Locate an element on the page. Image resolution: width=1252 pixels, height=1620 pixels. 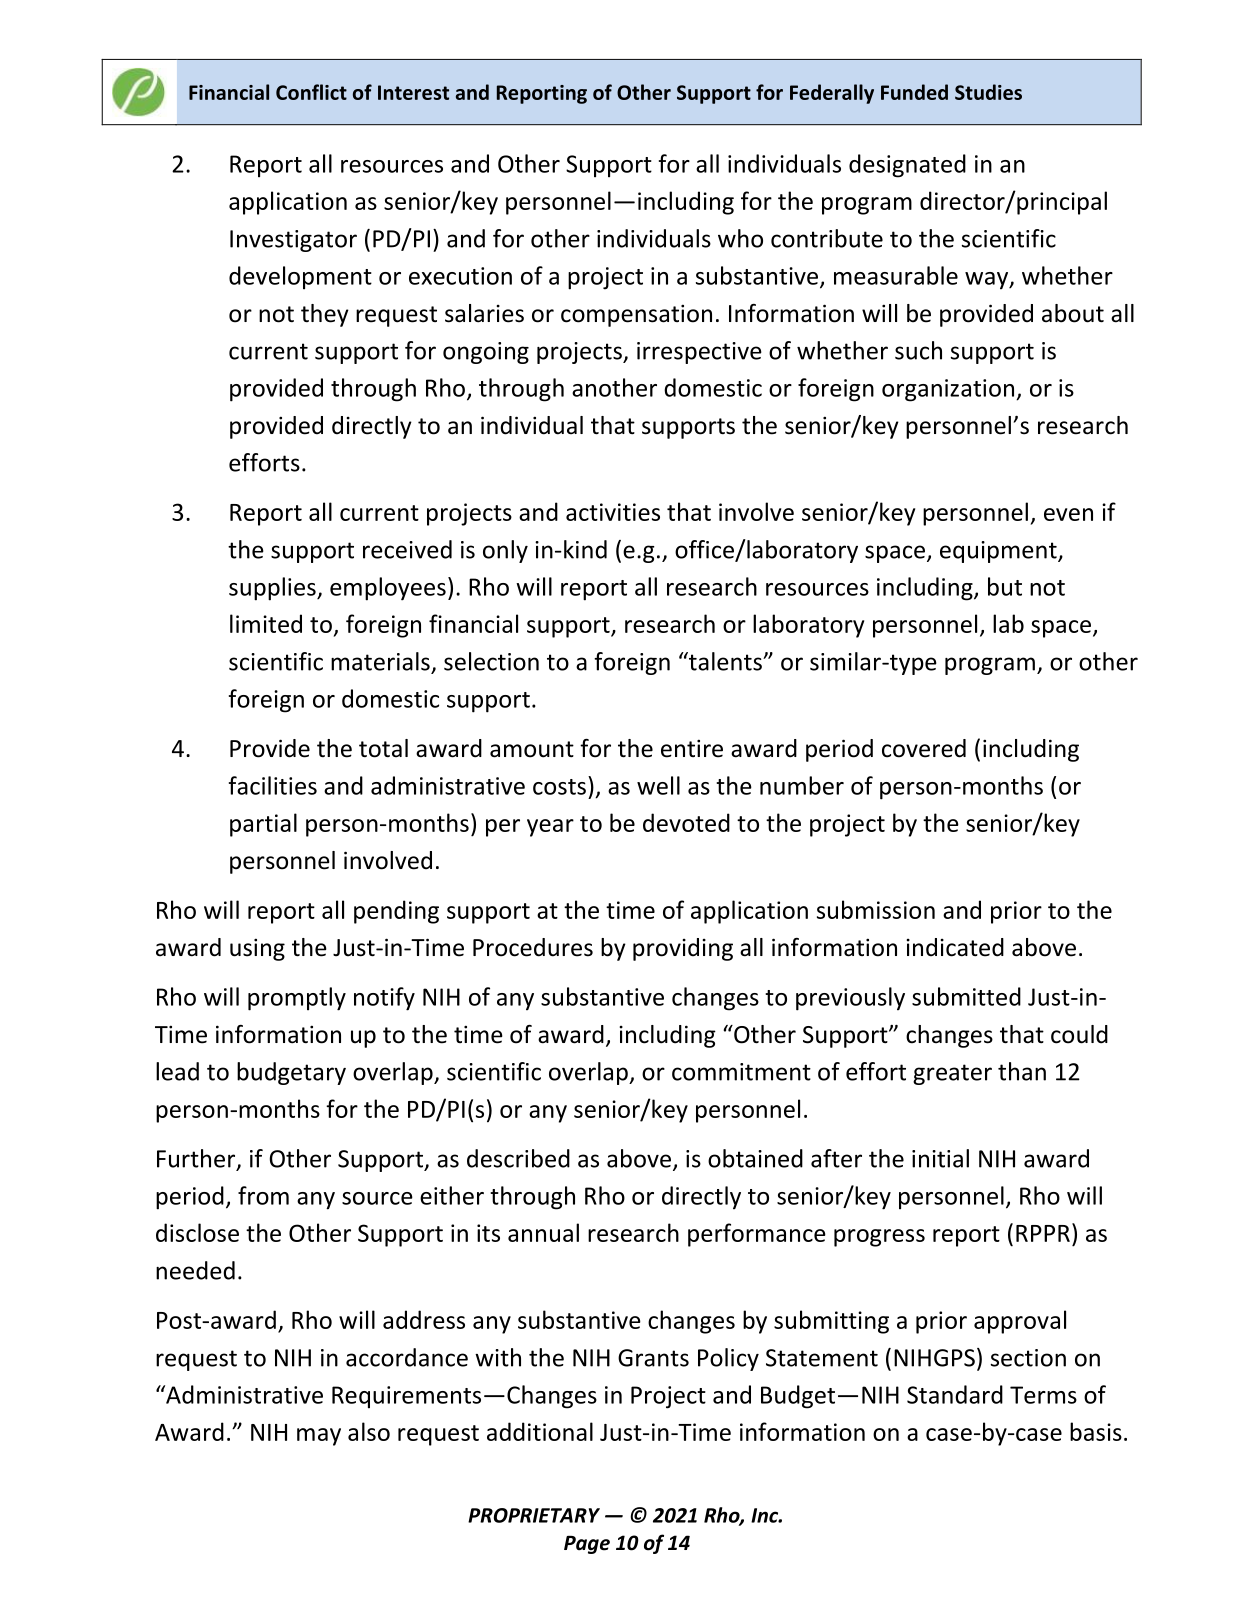
promptly is located at coordinates (297, 999).
